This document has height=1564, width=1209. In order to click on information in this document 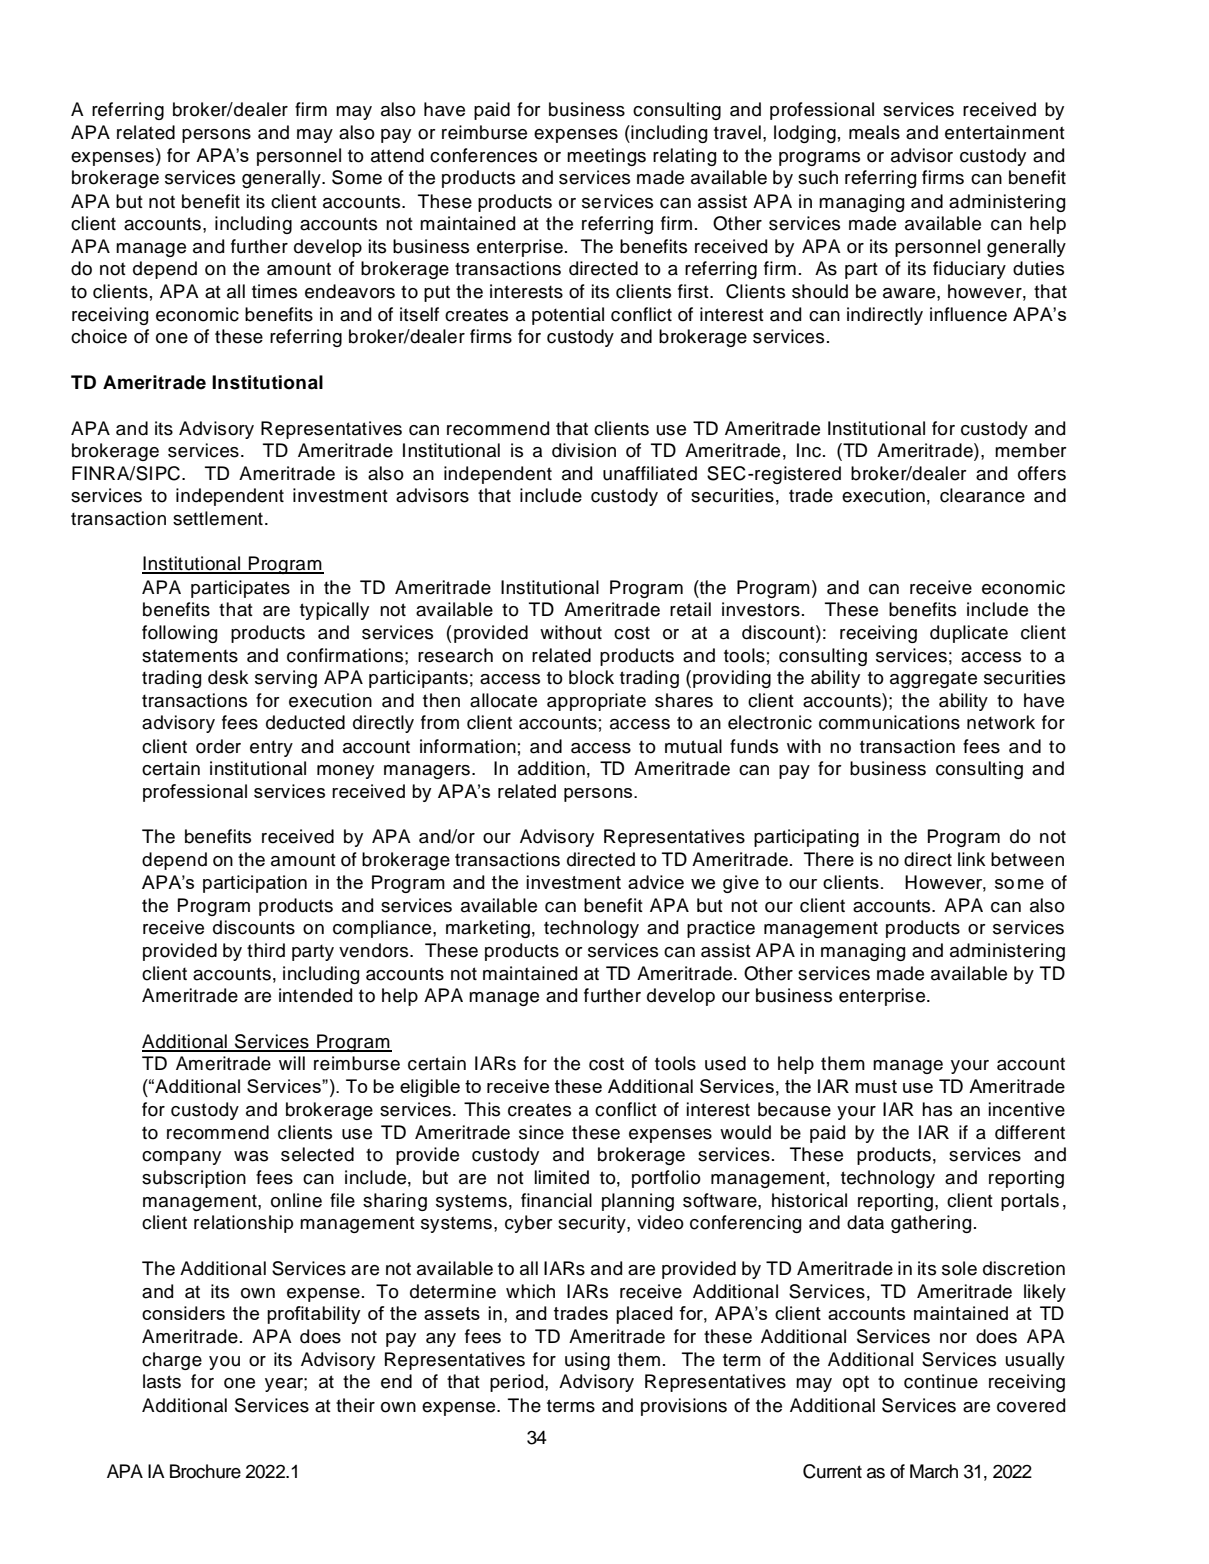, I will do `click(468, 746)`.
